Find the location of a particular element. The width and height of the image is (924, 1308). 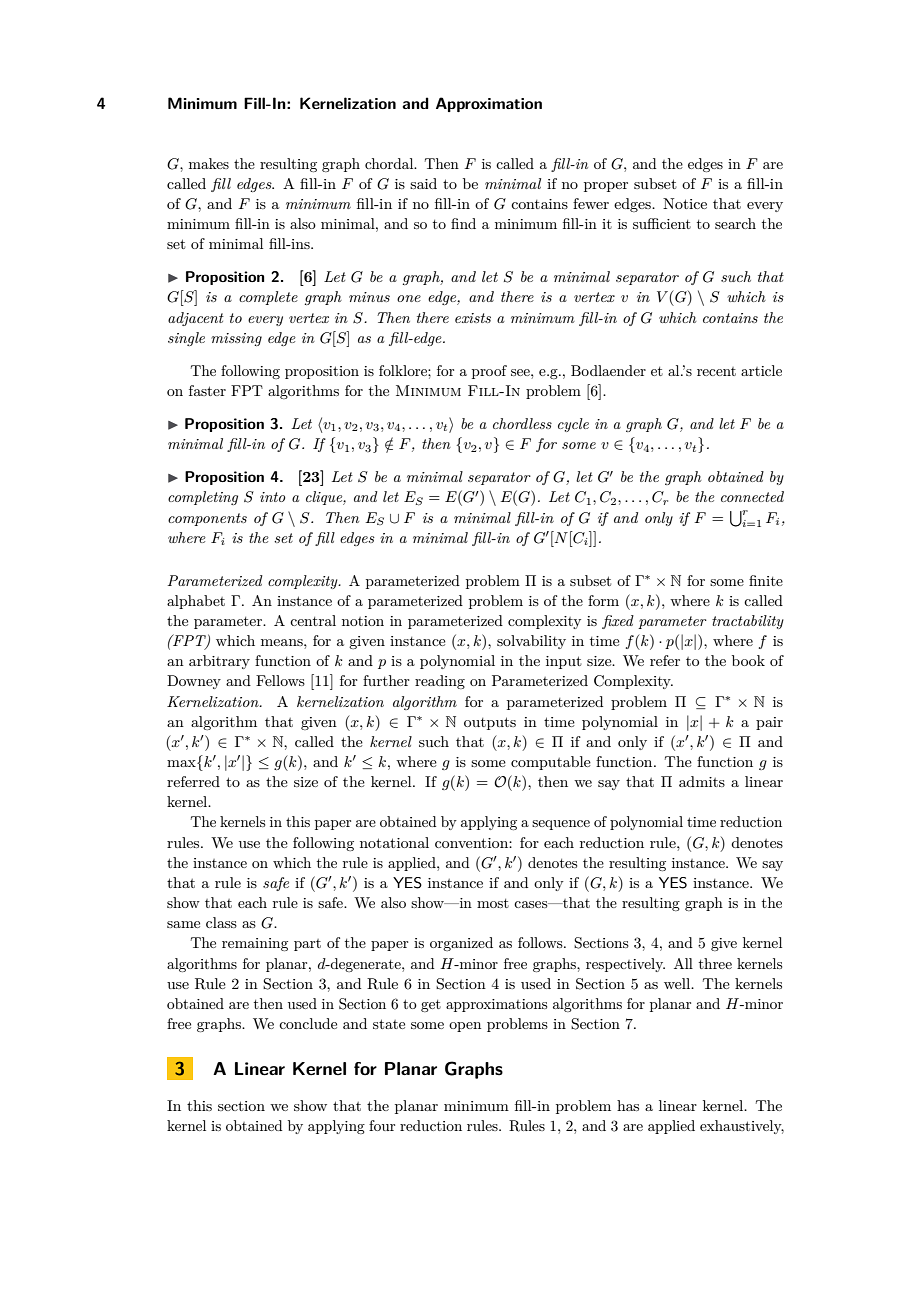

computable is located at coordinates (551, 763).
